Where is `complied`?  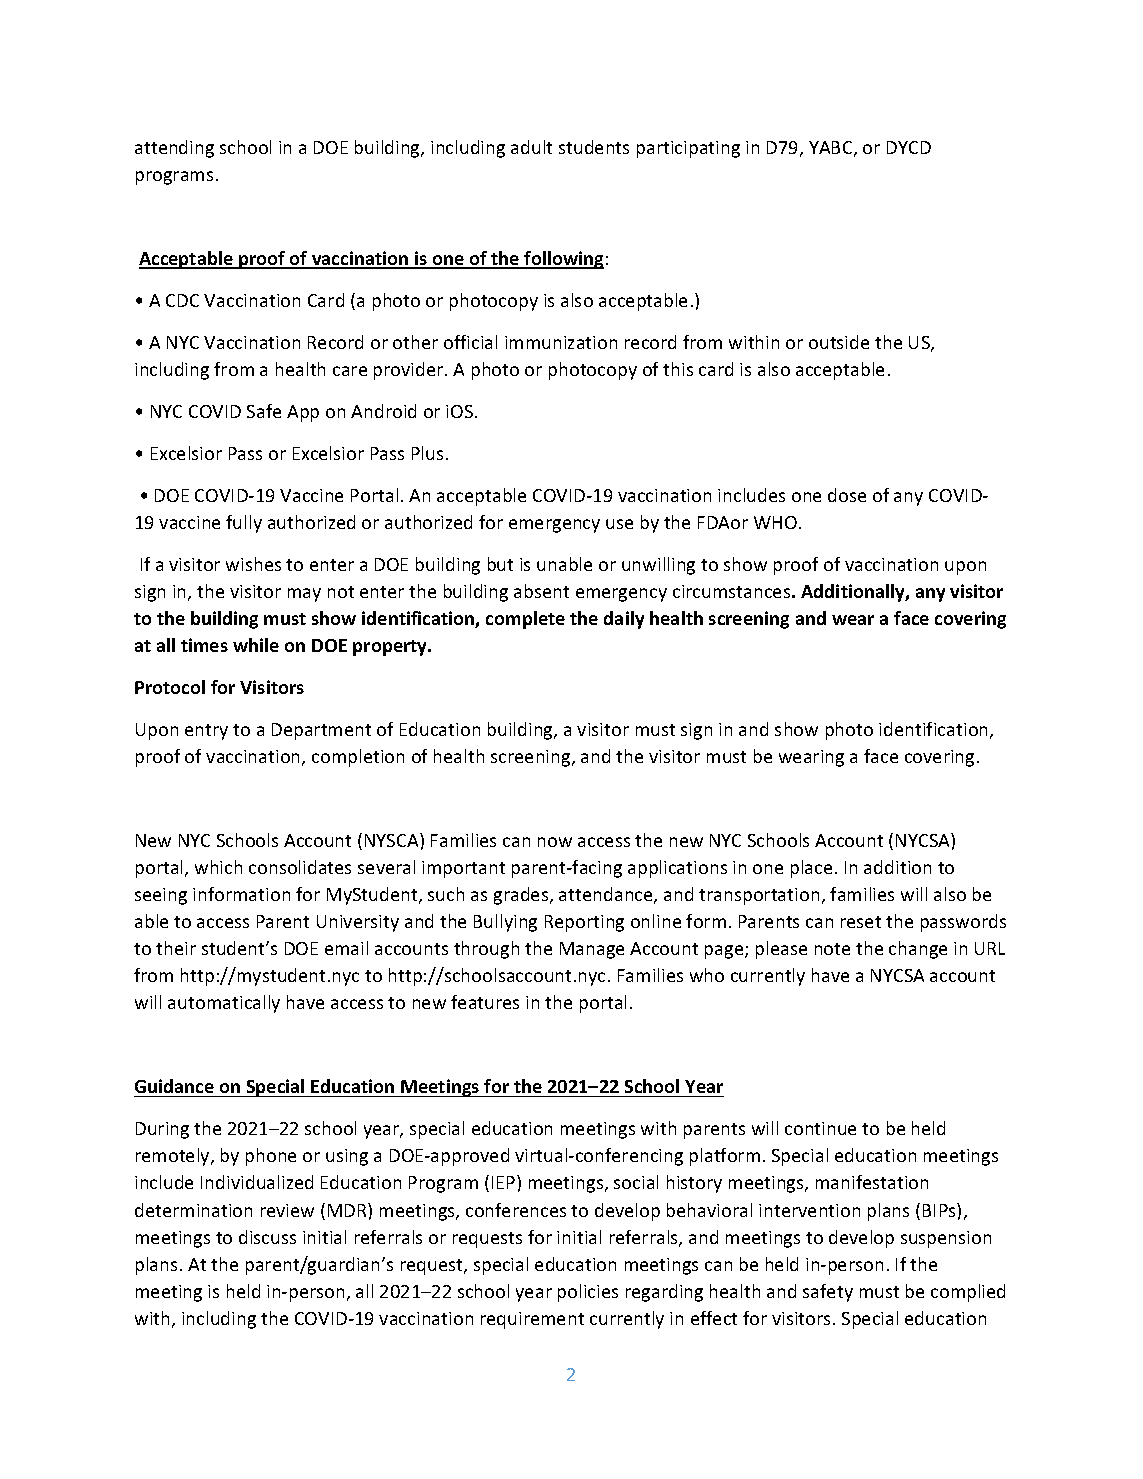 complied is located at coordinates (968, 1293).
